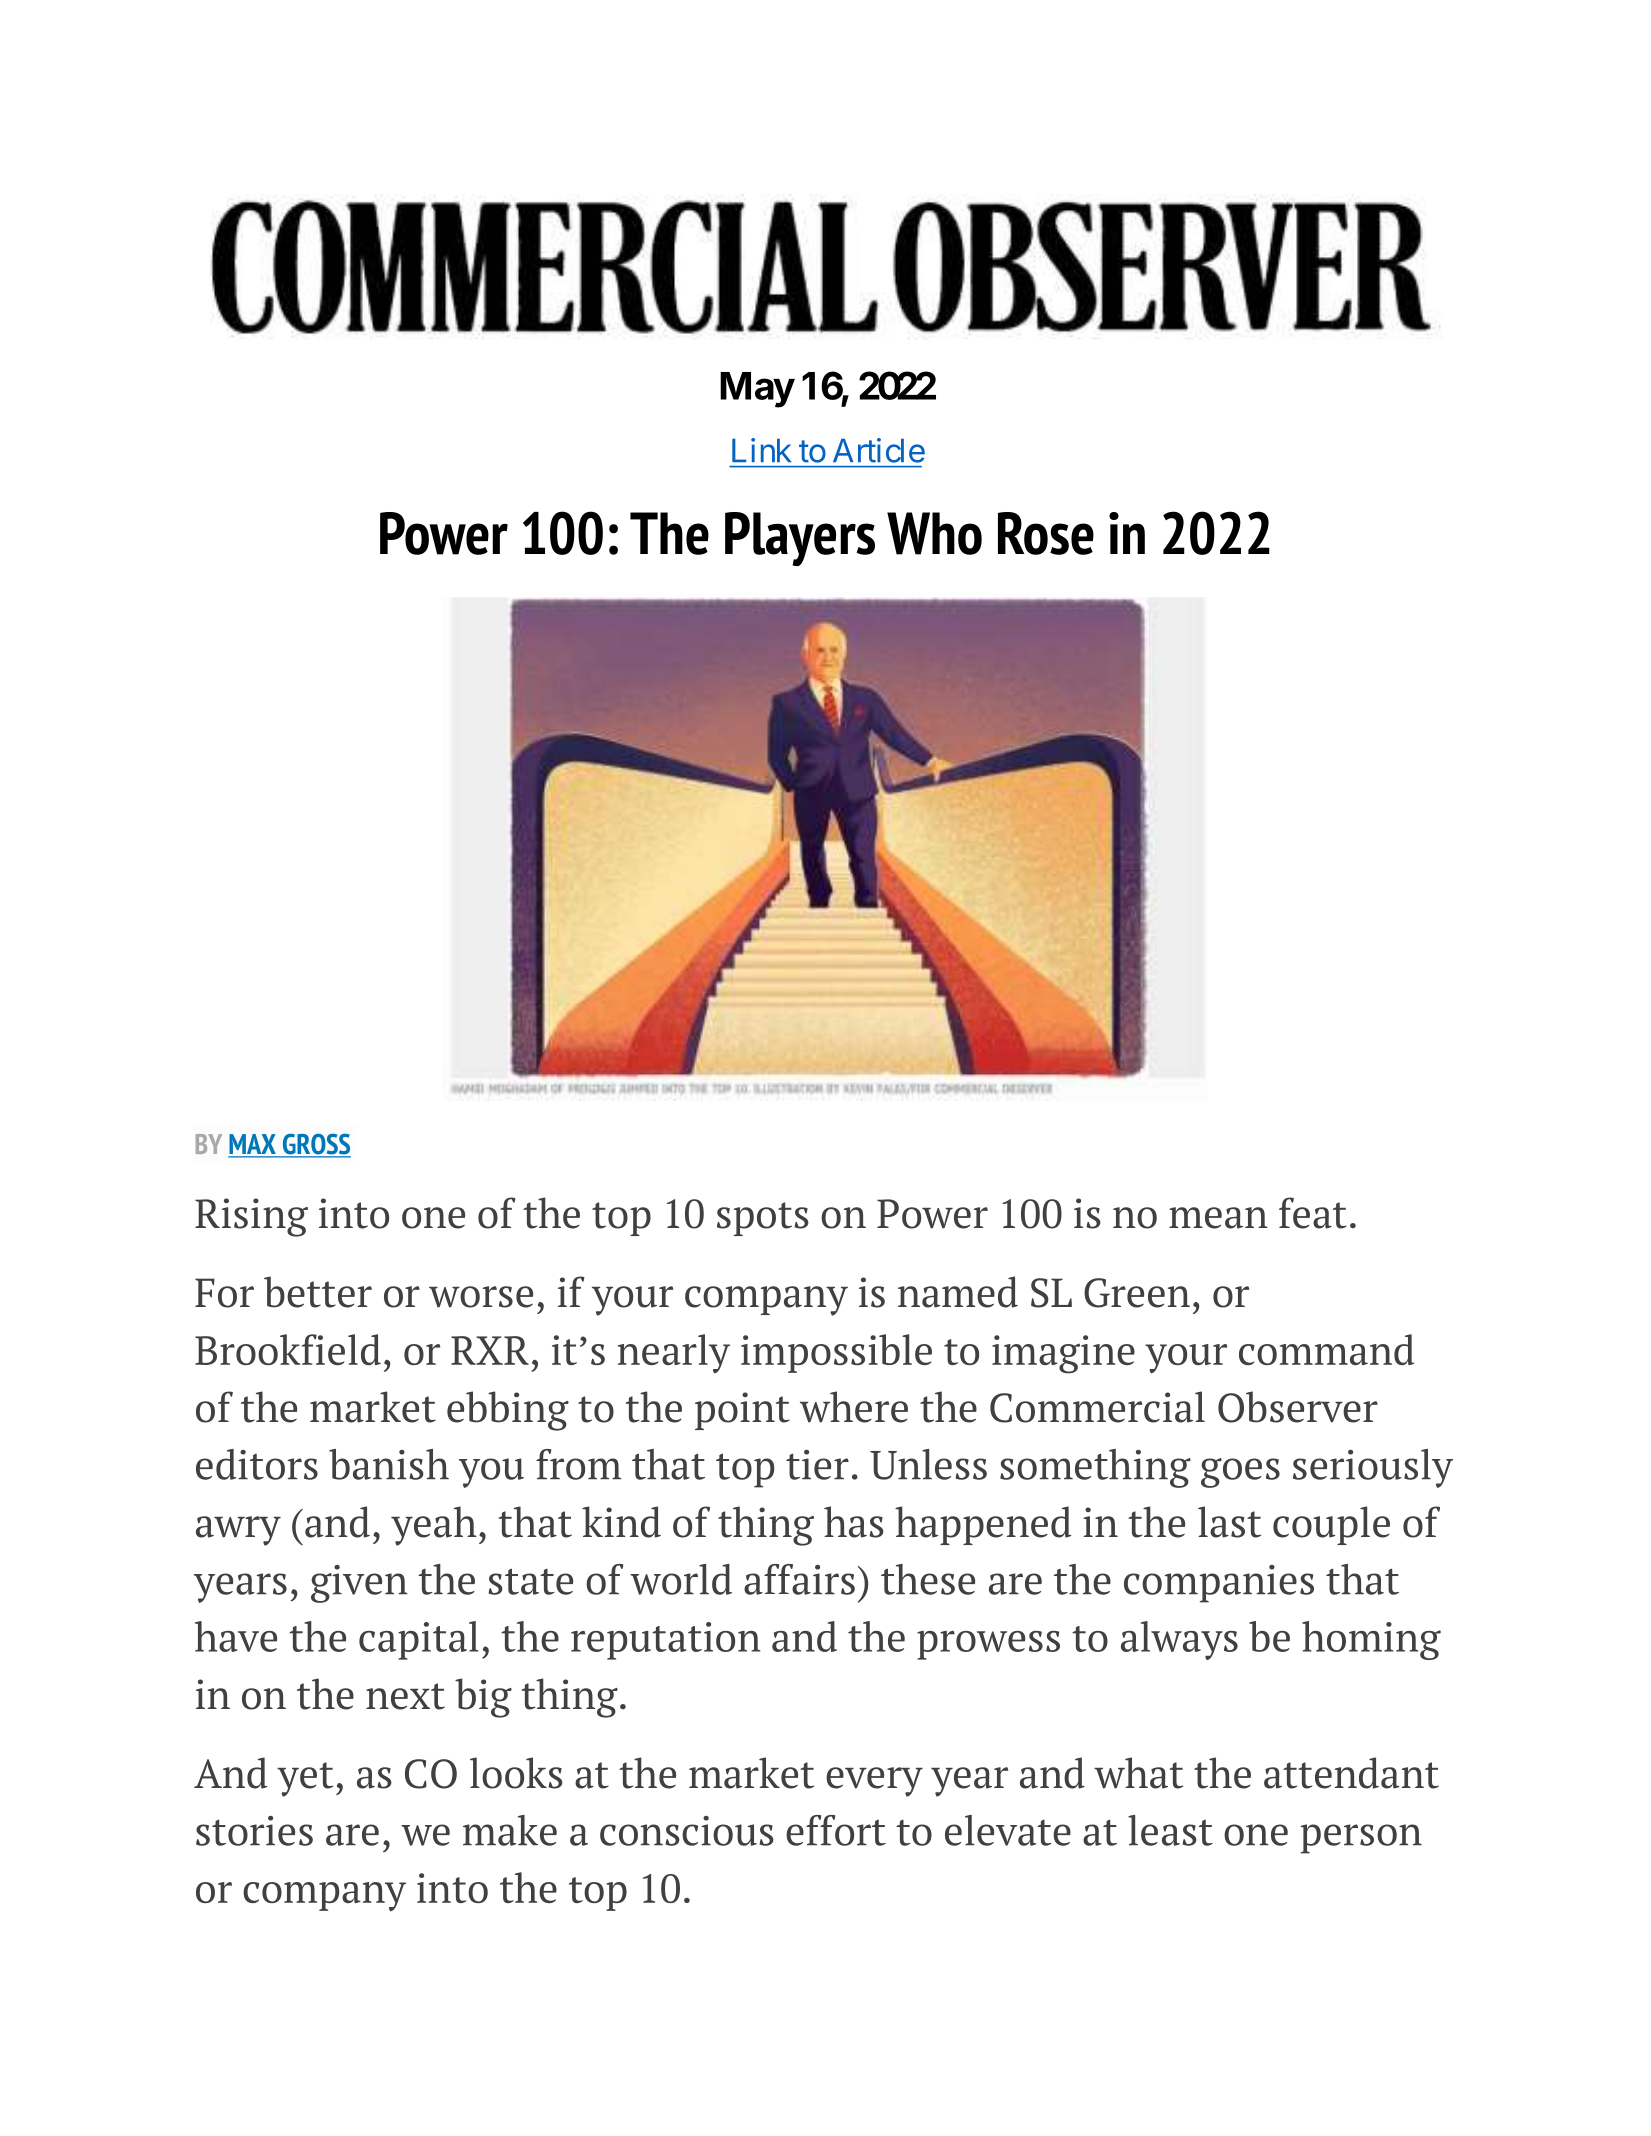 The height and width of the screenshot is (2136, 1651). Describe the element at coordinates (1313, 1213) in the screenshot. I see `feat` at that location.
